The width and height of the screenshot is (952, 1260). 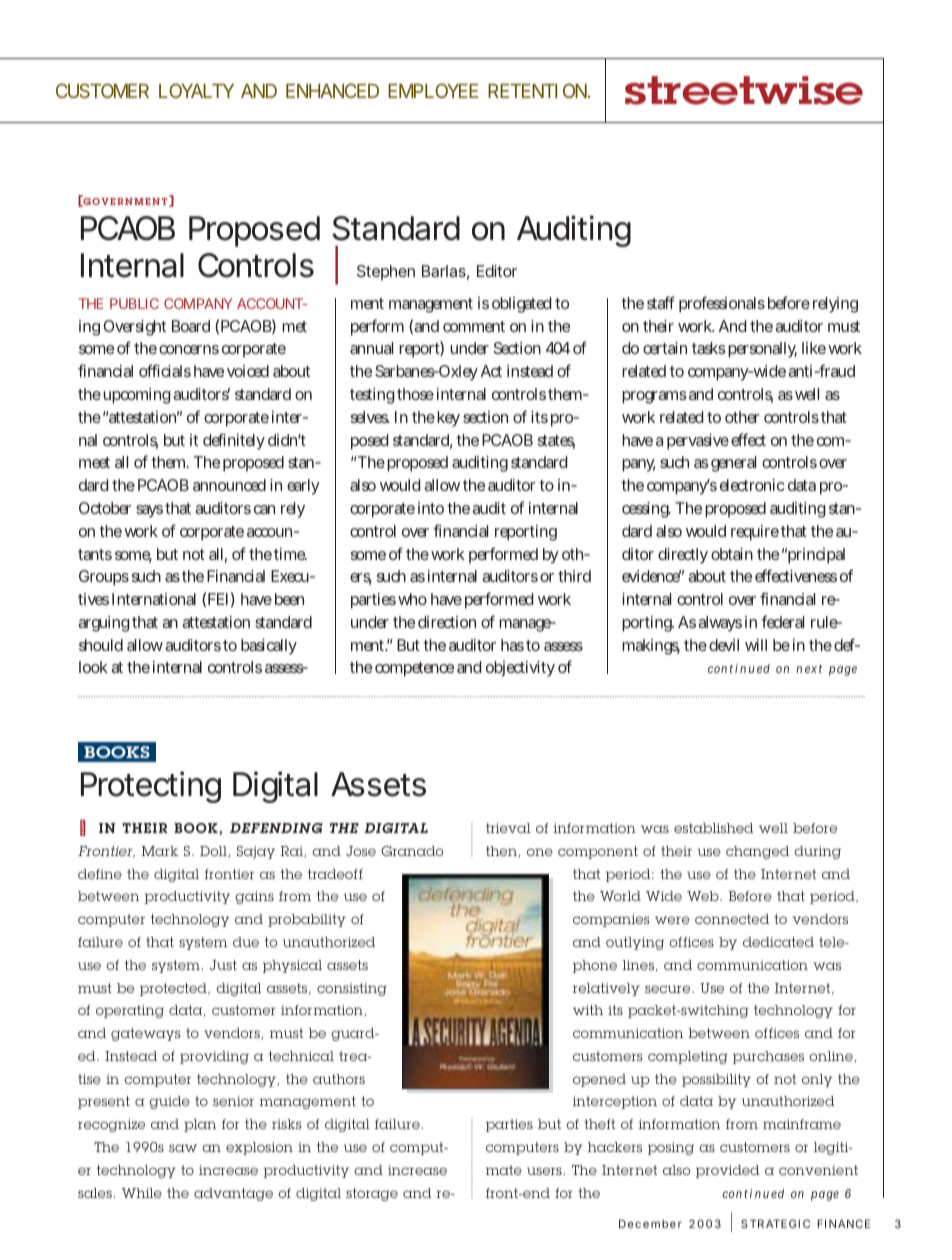 I want to click on Stephen, so click(x=386, y=273).
